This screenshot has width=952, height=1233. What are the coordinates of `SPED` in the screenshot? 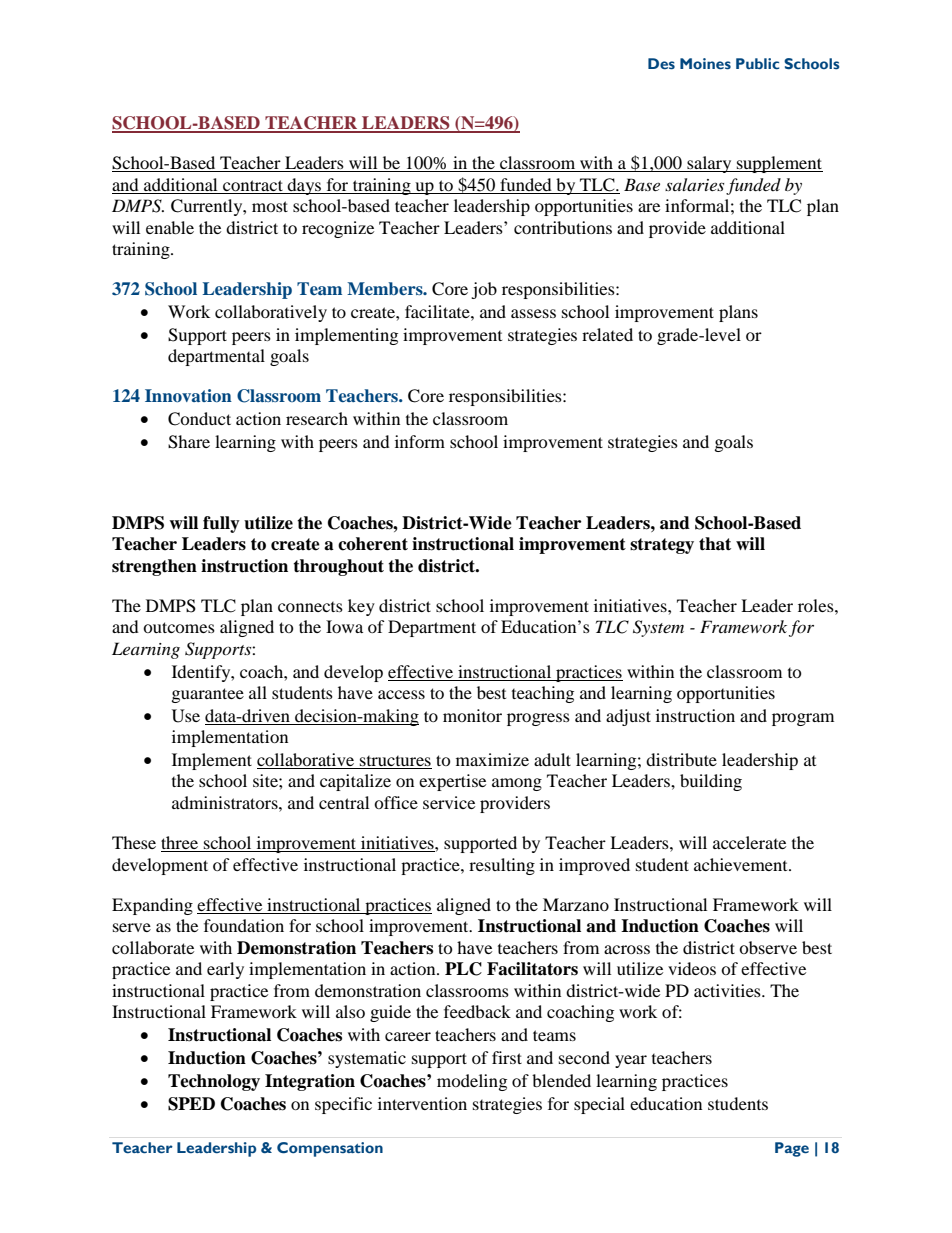 It's located at (191, 1104).
